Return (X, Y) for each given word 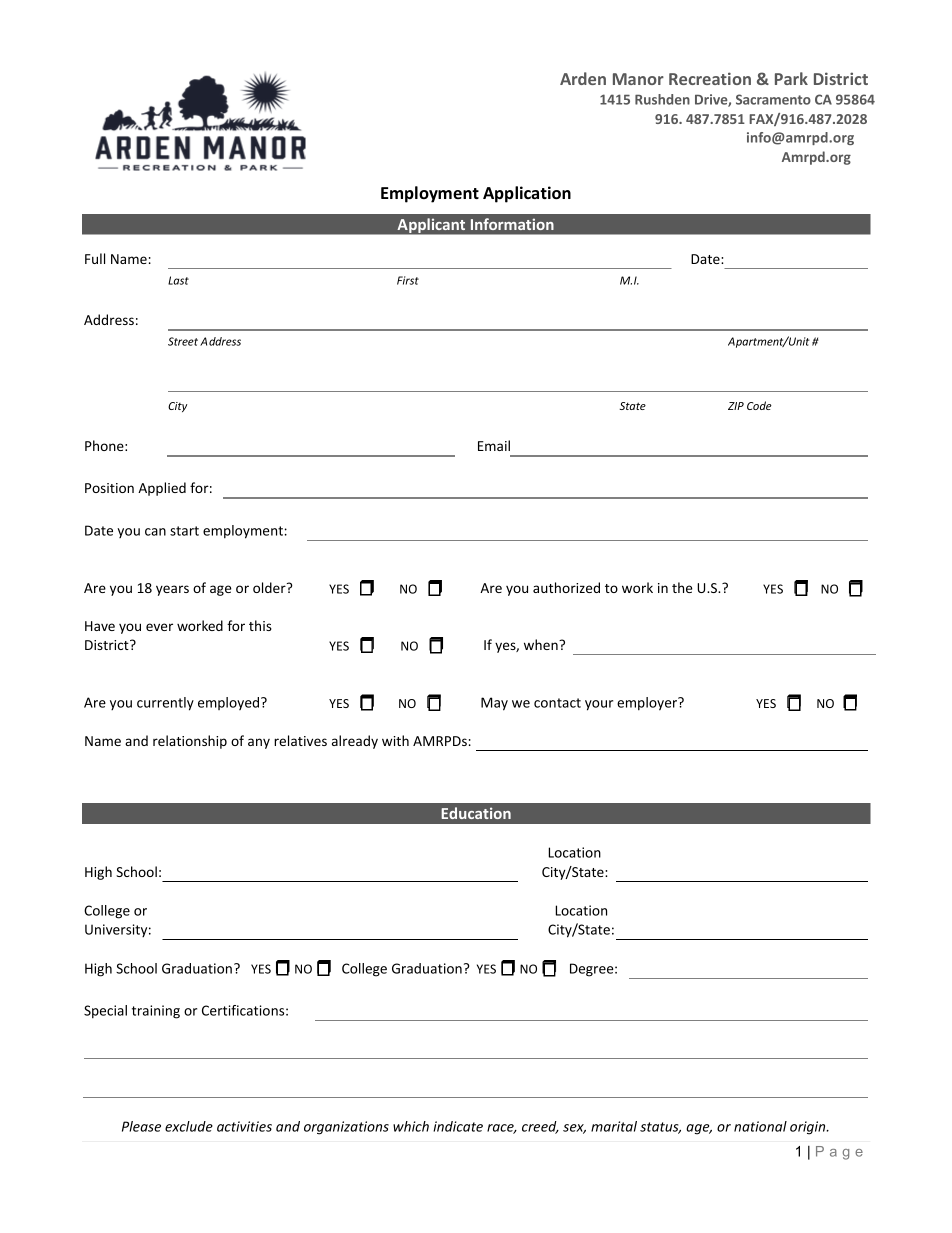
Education (476, 813)
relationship (190, 742)
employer (648, 704)
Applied (162, 489)
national (760, 1126)
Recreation (710, 78)
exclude (189, 1126)
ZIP (736, 406)
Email (494, 445)
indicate (458, 1126)
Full (95, 258)
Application (527, 194)
